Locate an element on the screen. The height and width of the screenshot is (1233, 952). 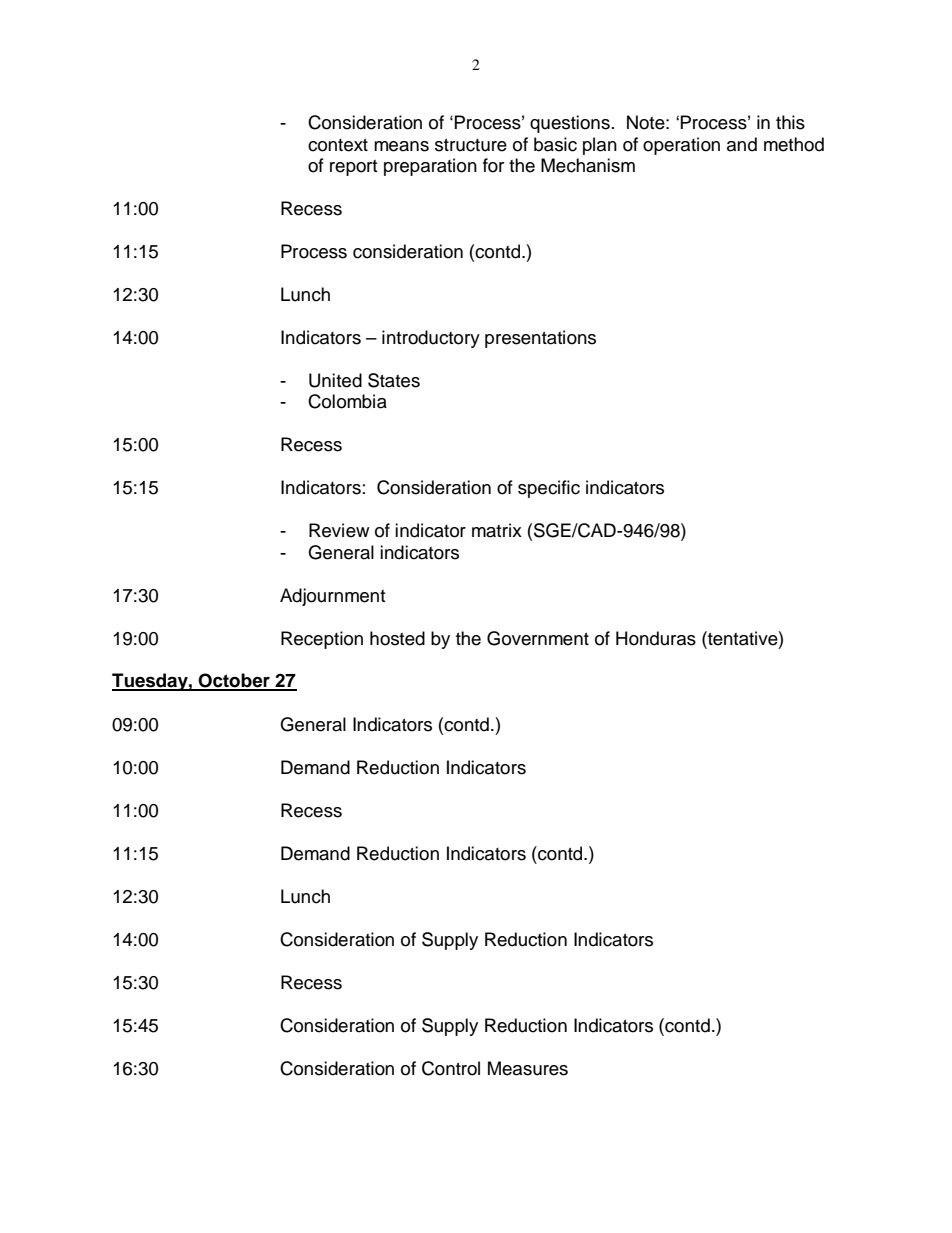
for is located at coordinates (493, 165).
